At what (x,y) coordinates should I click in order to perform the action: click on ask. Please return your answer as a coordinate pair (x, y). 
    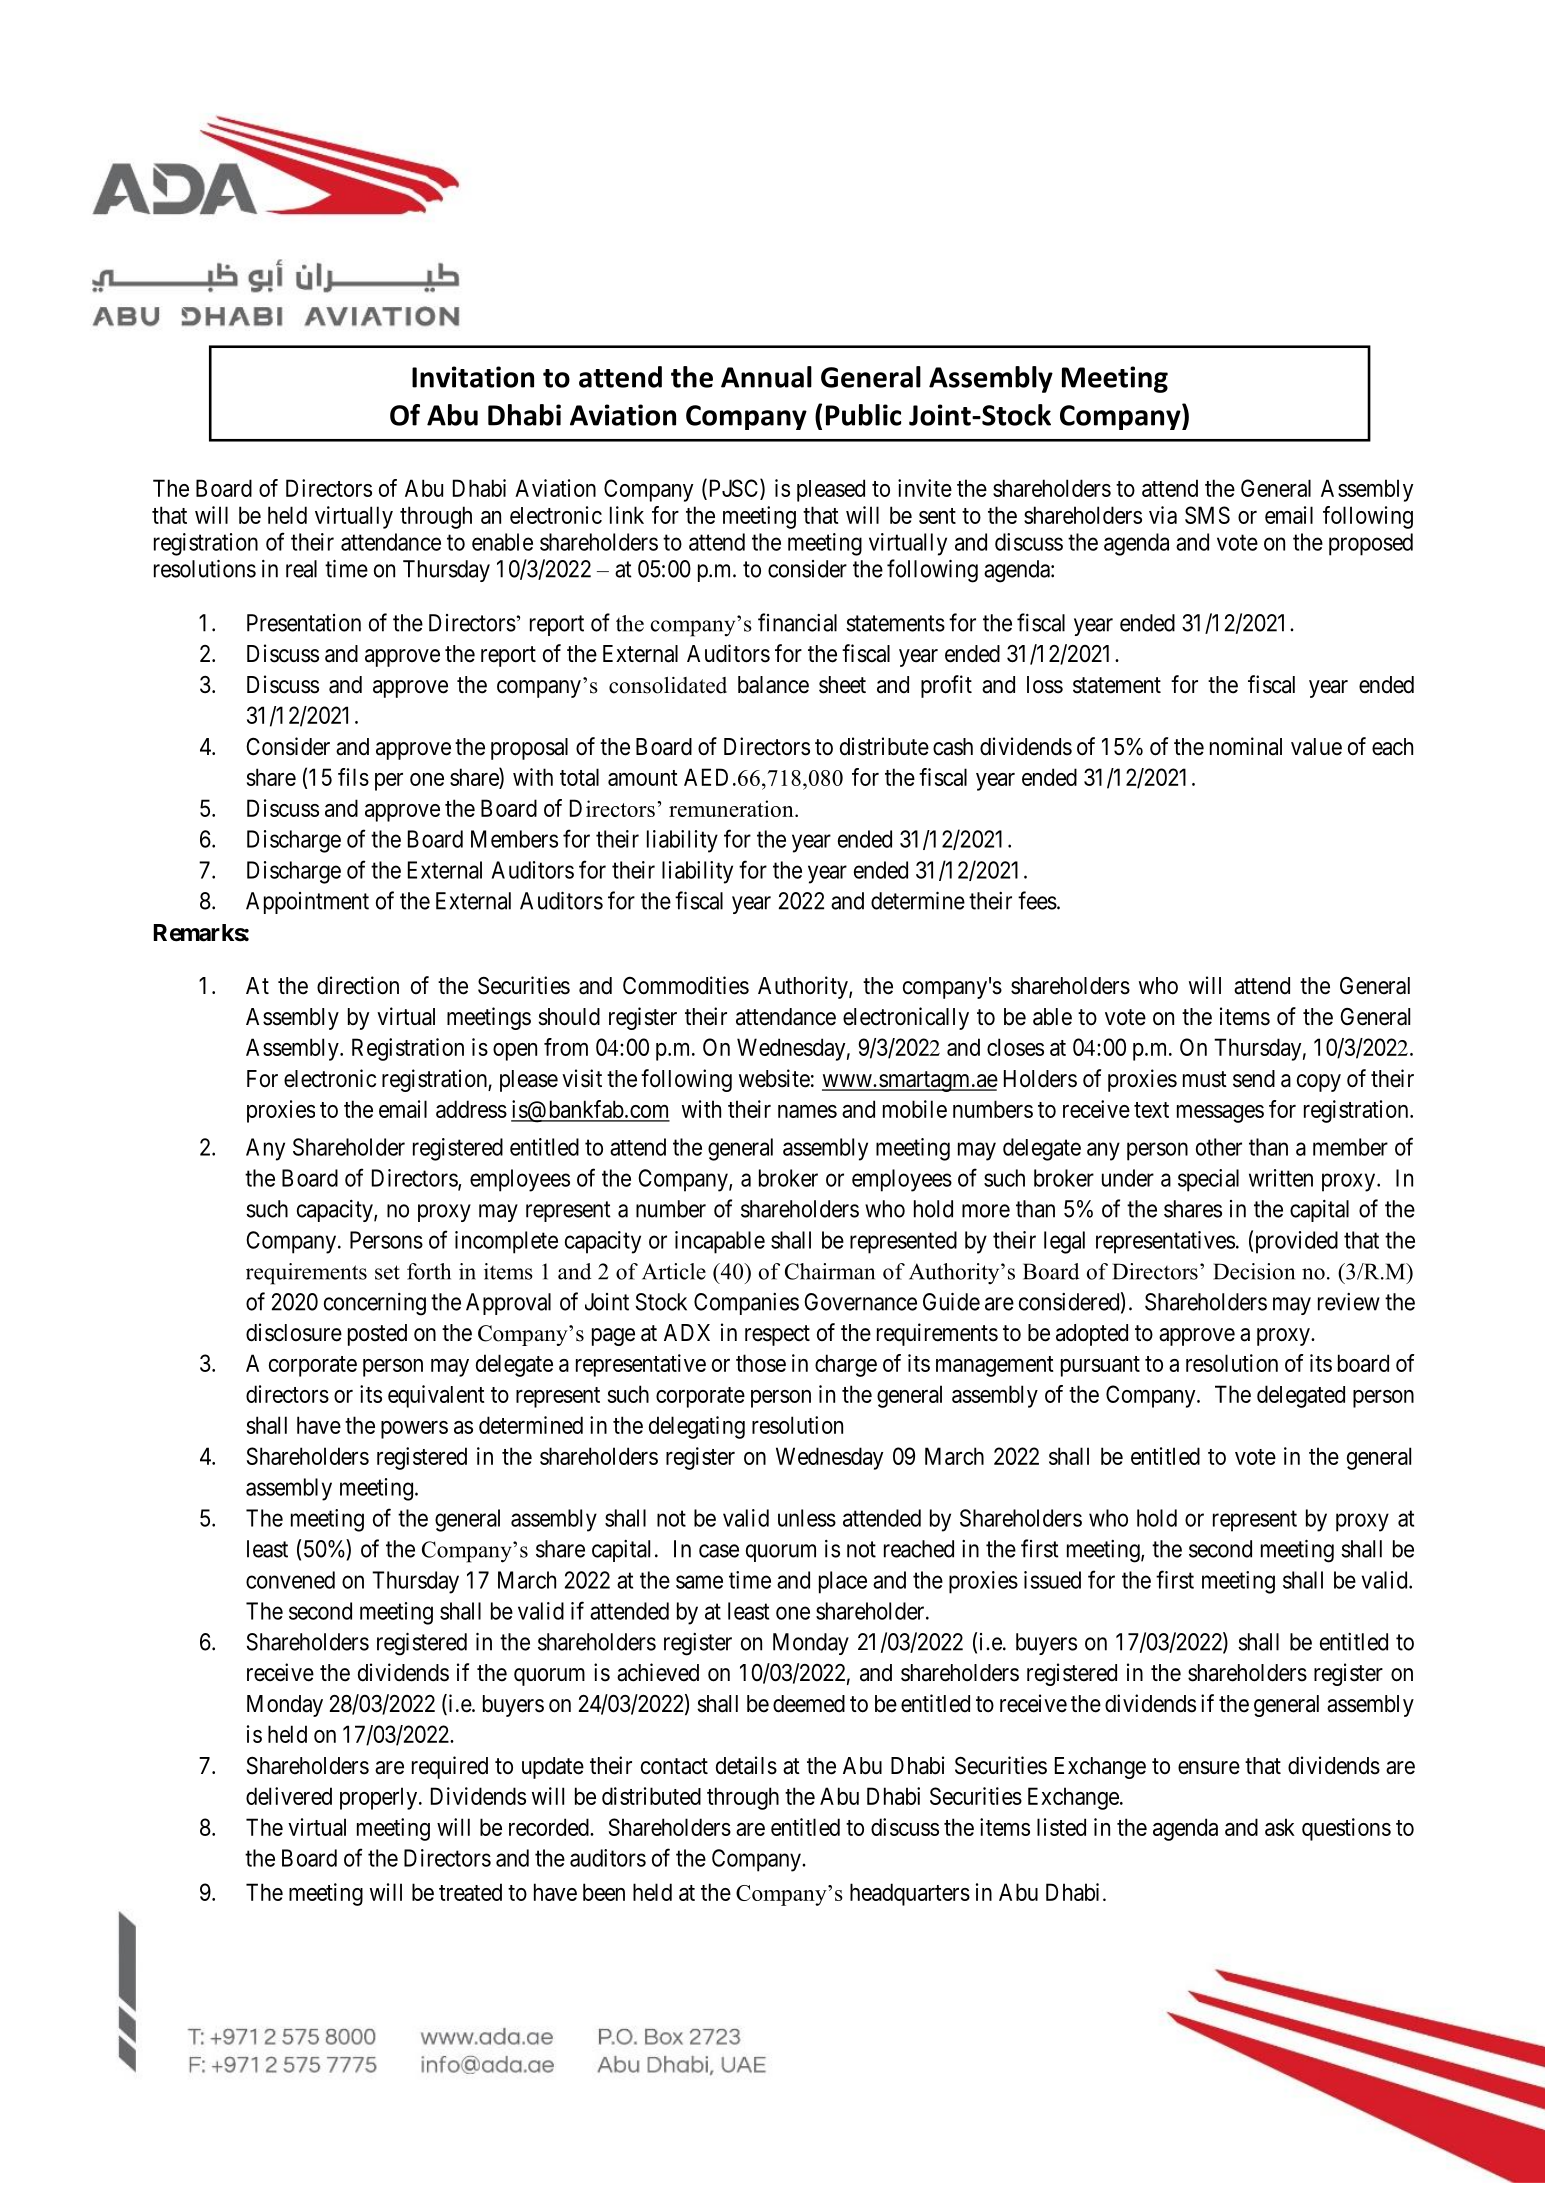
    Looking at the image, I should click on (1280, 1827).
